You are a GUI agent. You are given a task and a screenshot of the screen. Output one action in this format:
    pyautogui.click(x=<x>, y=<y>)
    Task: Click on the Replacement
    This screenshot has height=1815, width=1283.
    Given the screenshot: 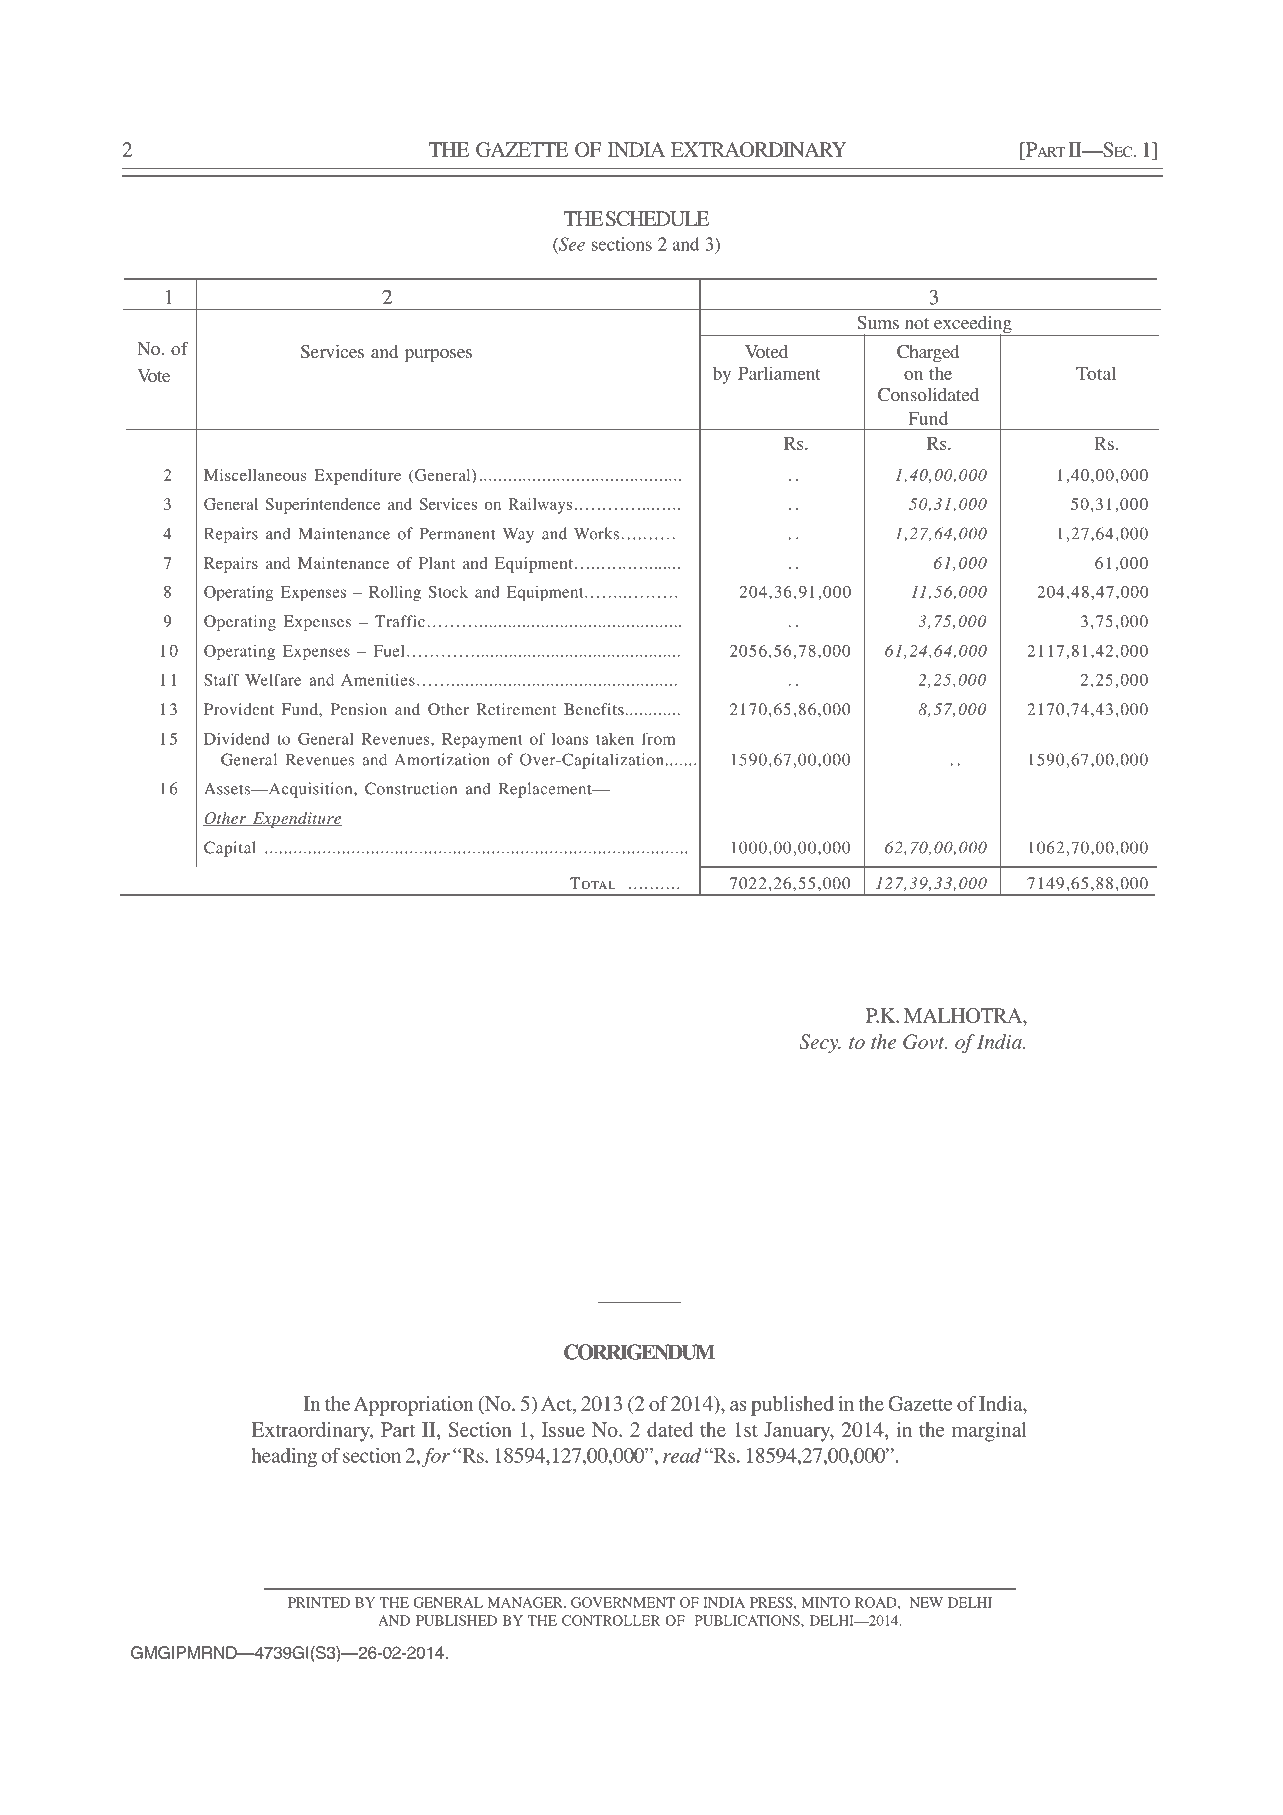 What is the action you would take?
    pyautogui.click(x=546, y=790)
